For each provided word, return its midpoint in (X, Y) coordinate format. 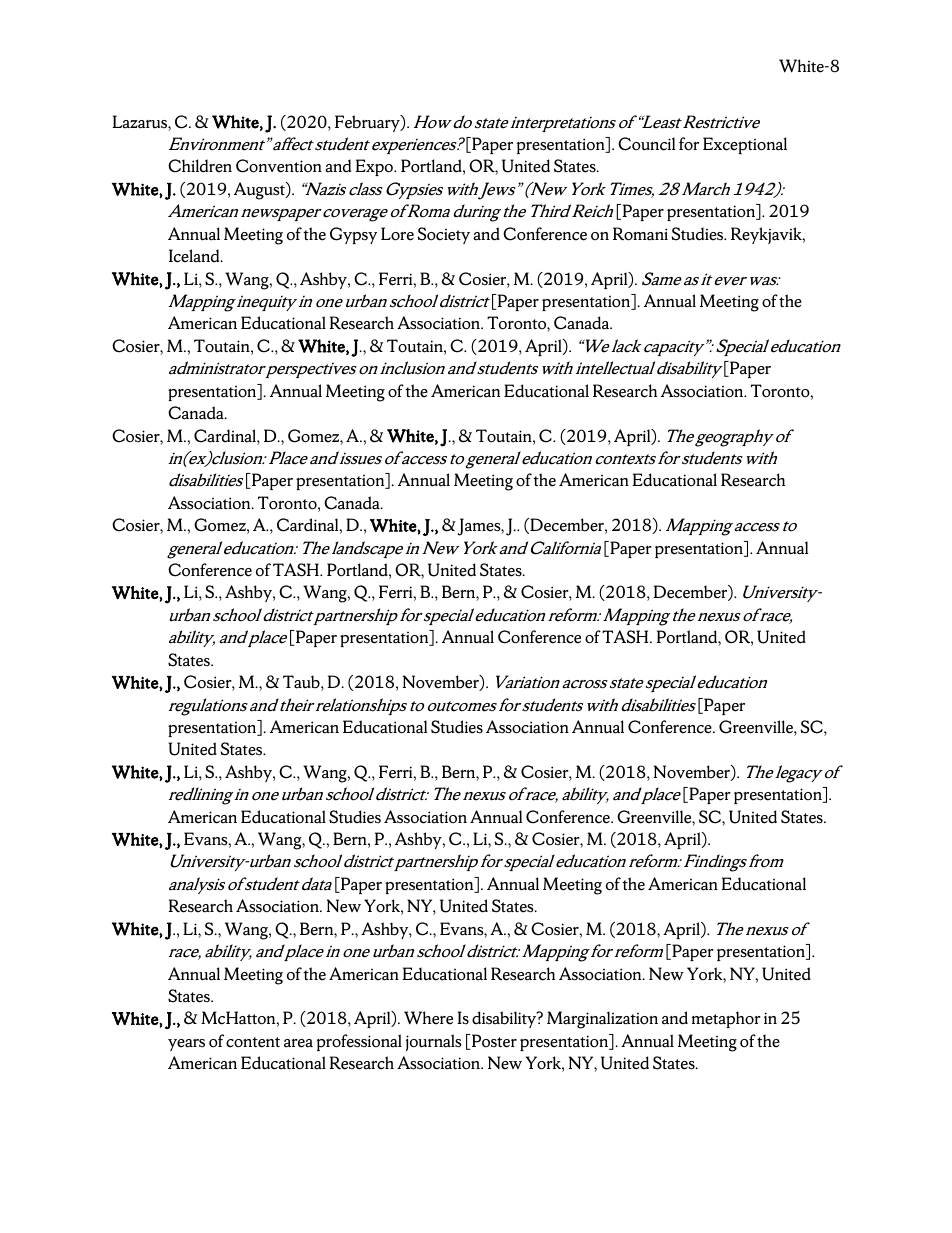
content (253, 1042)
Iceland (195, 256)
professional (359, 1042)
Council (646, 144)
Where (428, 1018)
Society (444, 235)
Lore (397, 234)
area (298, 1043)
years (186, 1045)
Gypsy (353, 235)
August (260, 191)
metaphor (726, 1019)
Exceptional (745, 145)
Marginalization (602, 1020)
